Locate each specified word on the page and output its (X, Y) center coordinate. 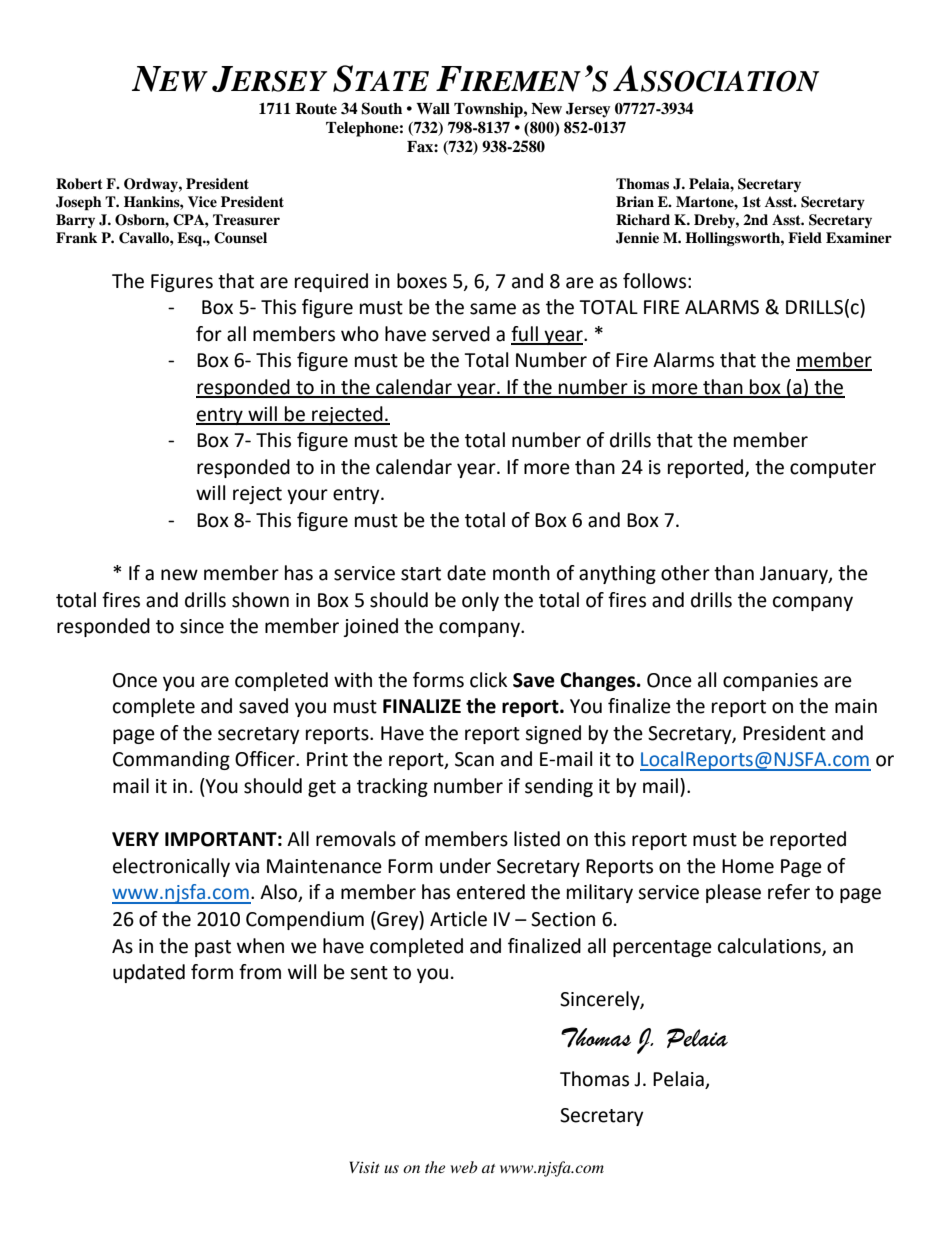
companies (770, 682)
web (464, 1167)
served (461, 334)
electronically (171, 867)
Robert (79, 184)
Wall (433, 108)
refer (789, 892)
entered (491, 892)
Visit (365, 1167)
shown (260, 600)
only (480, 601)
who (360, 334)
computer (833, 469)
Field (805, 237)
